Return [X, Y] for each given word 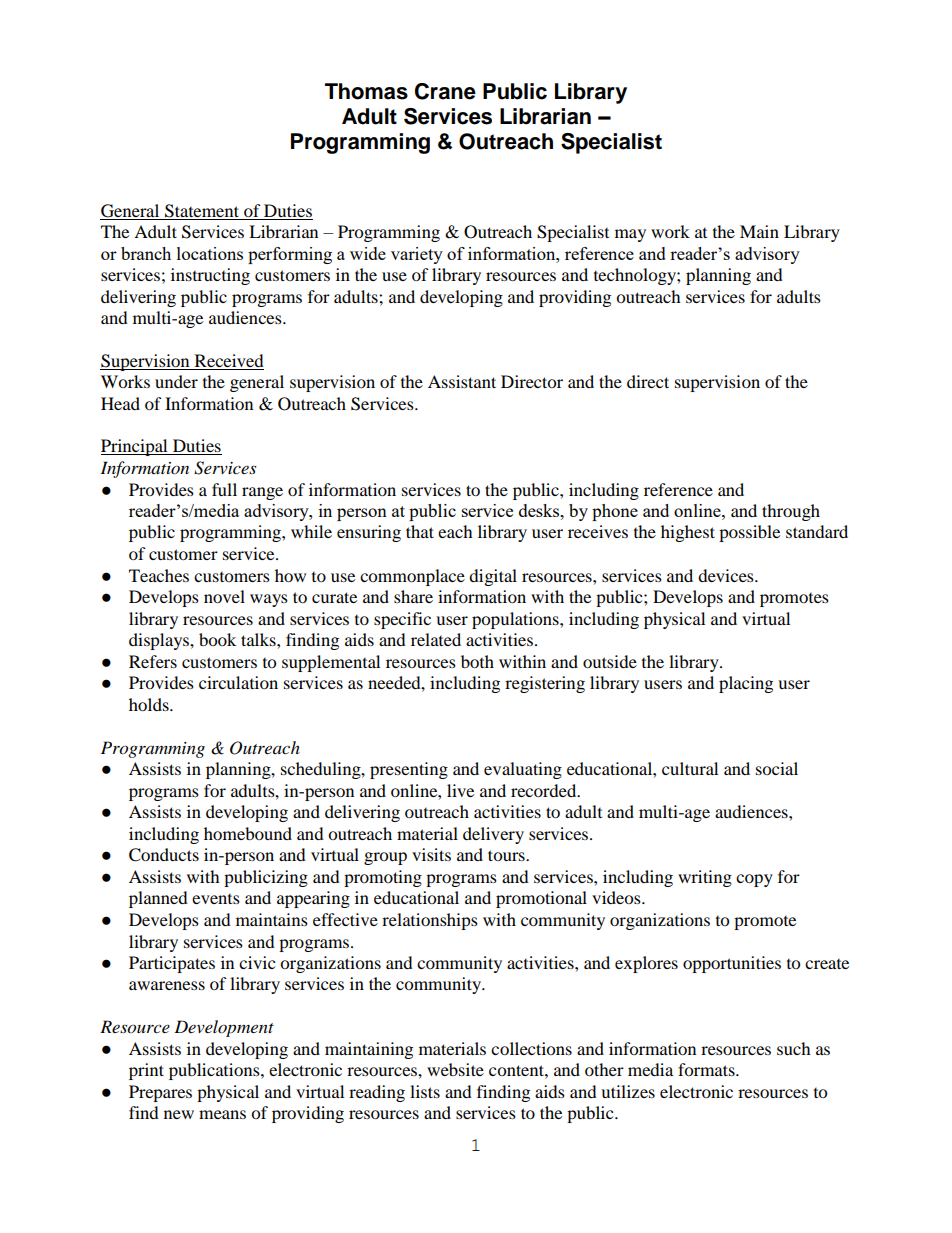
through [791, 512]
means [222, 1114]
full [224, 489]
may [630, 235]
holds [150, 704]
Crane [445, 91]
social [777, 768]
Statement [202, 211]
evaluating [523, 770]
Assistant [462, 381]
